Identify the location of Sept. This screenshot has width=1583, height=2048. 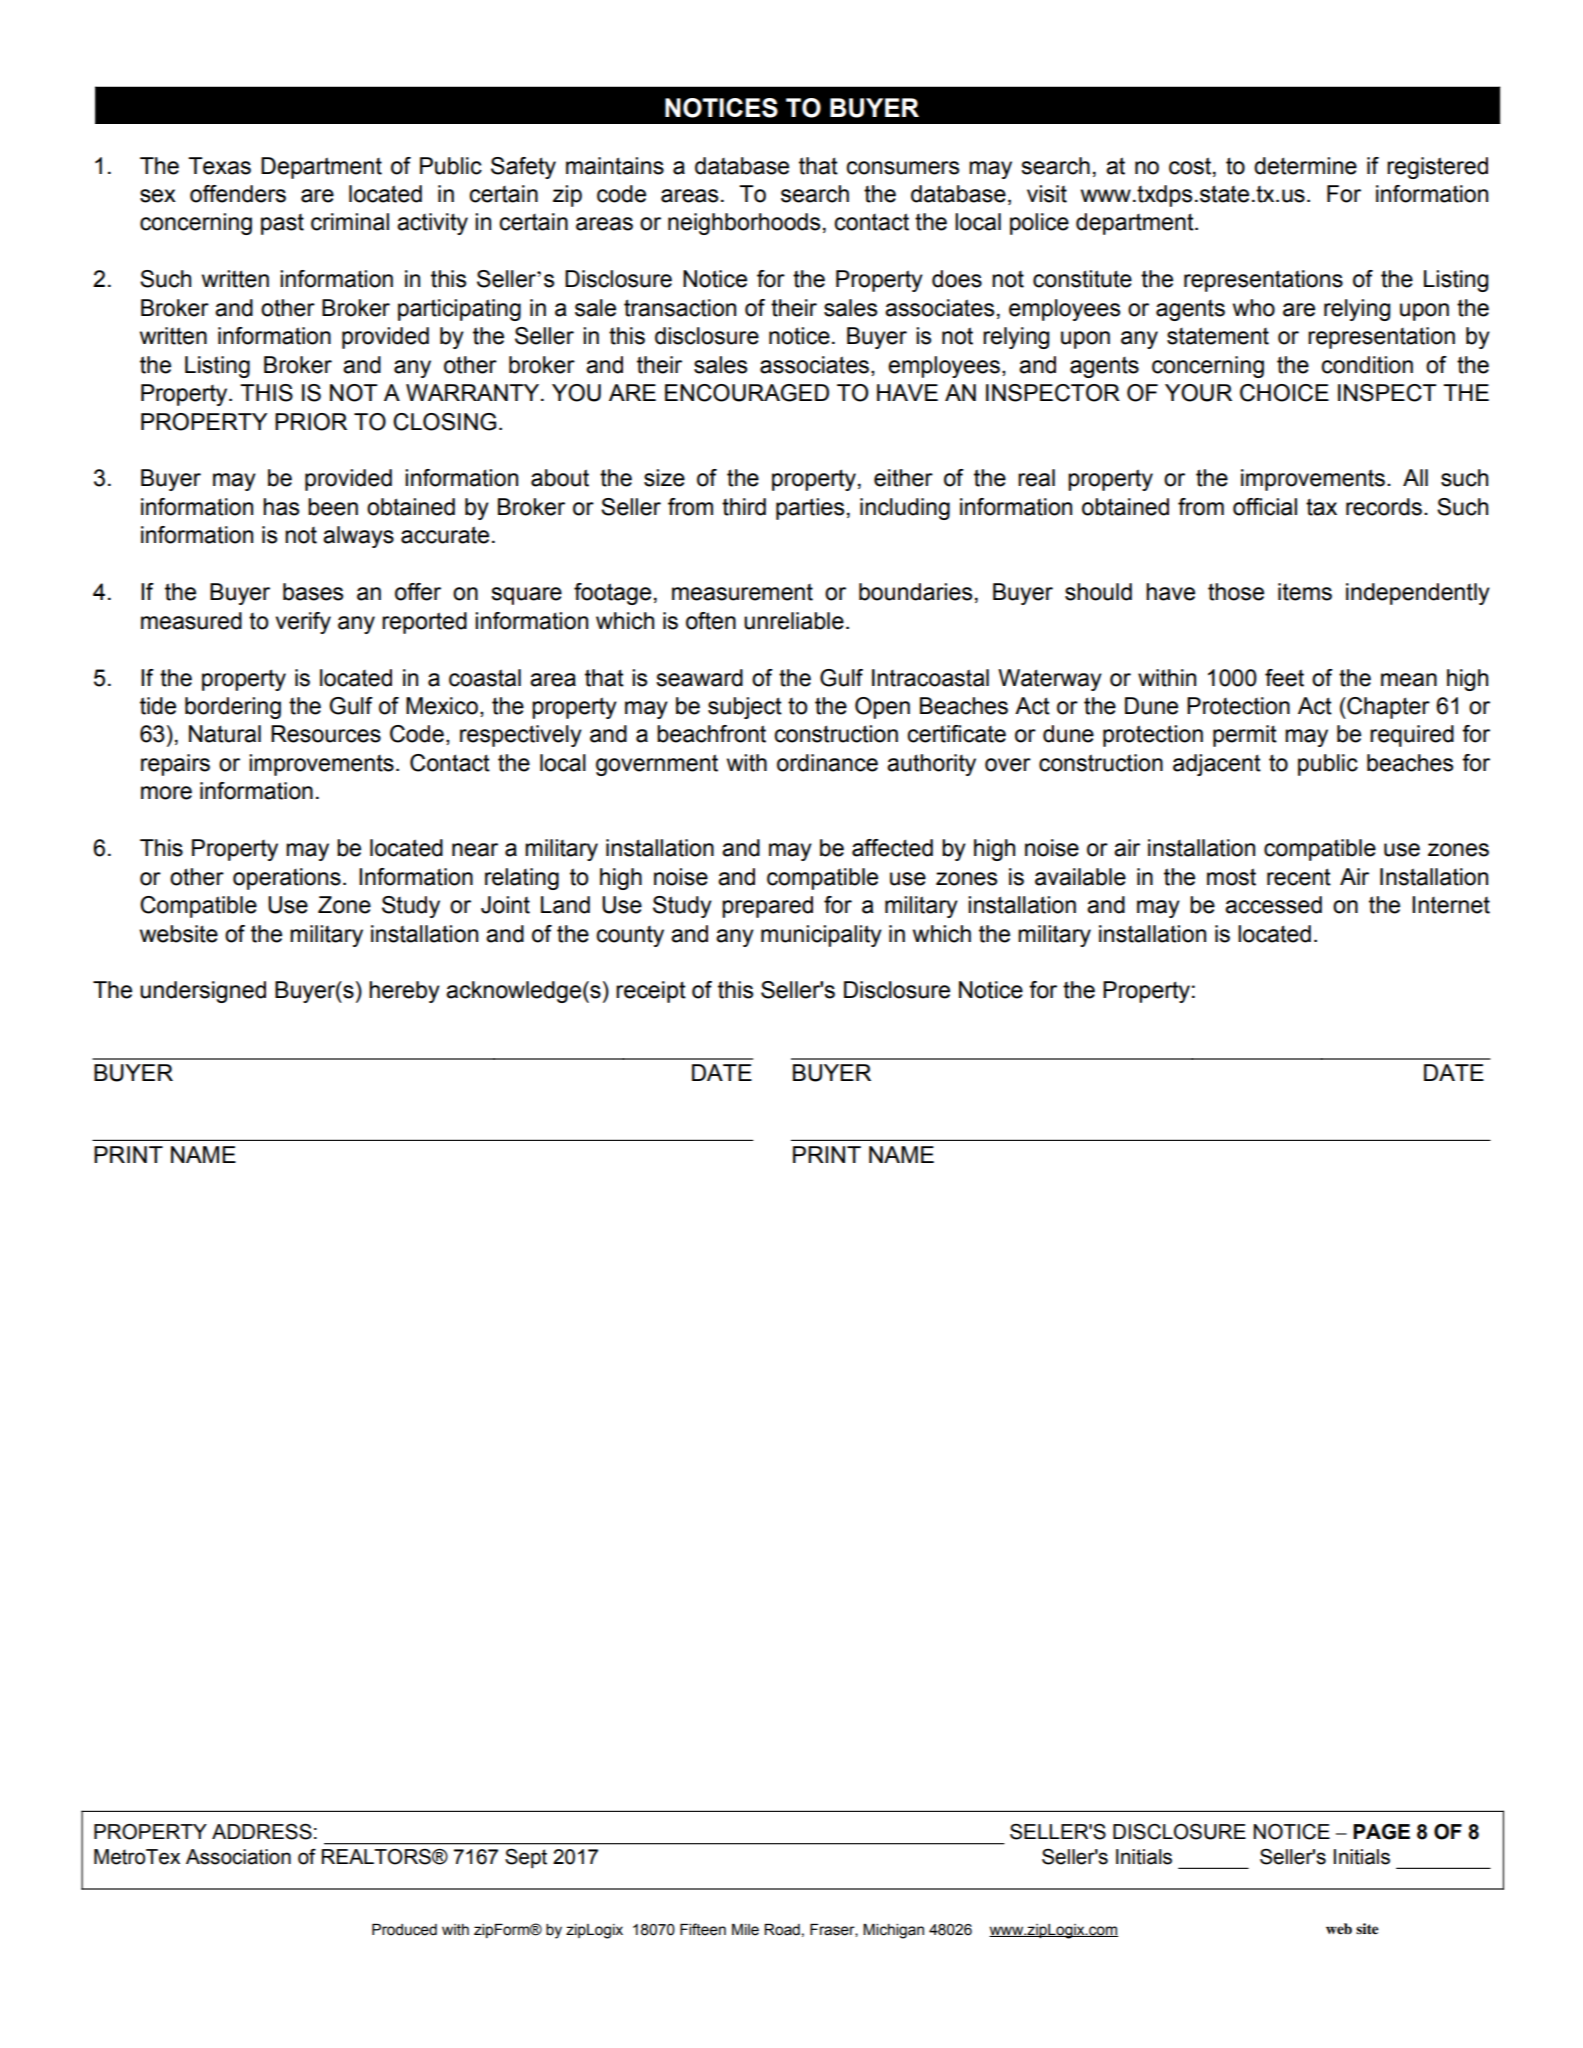
(526, 1858).
